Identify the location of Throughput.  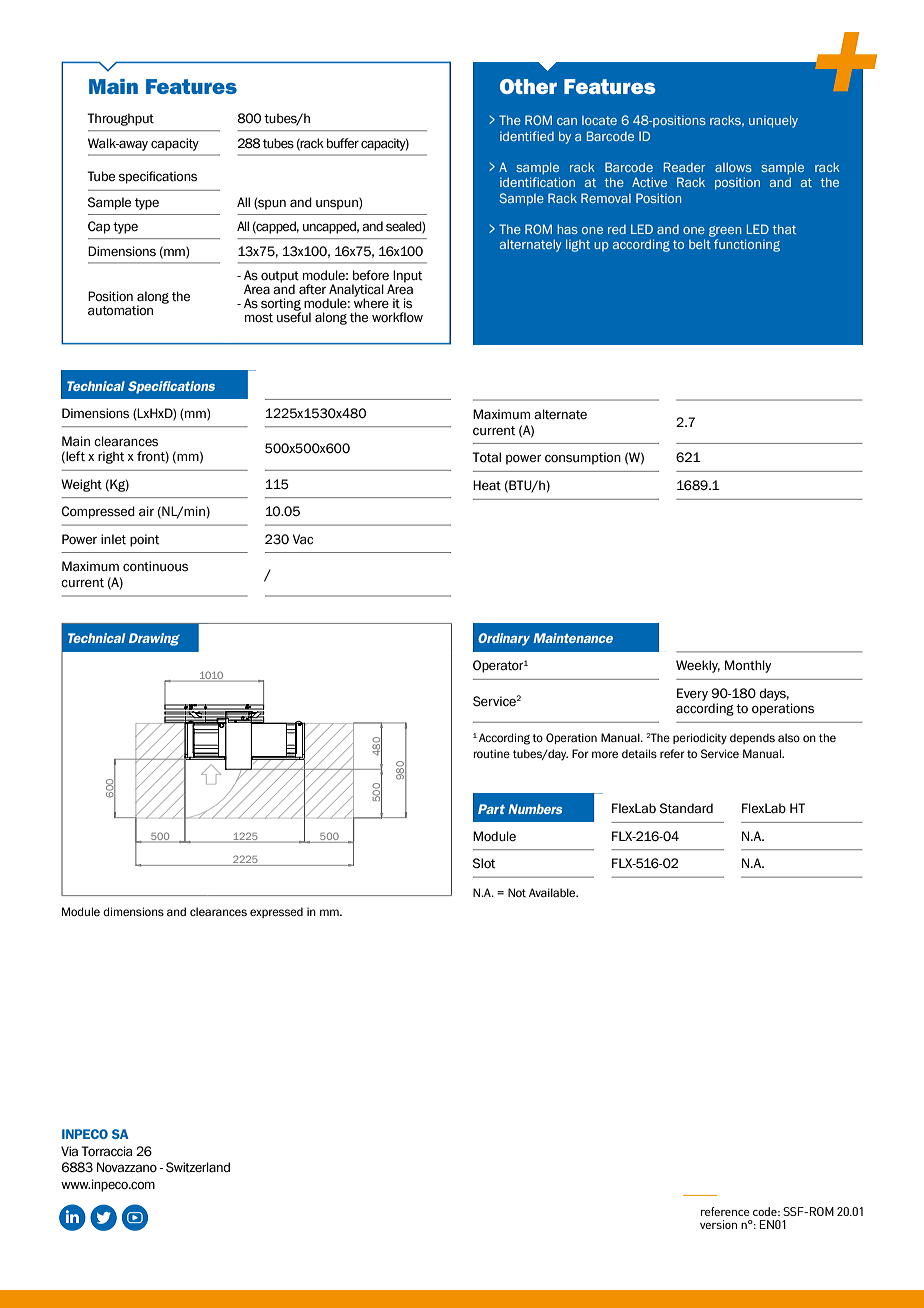
(120, 119).
